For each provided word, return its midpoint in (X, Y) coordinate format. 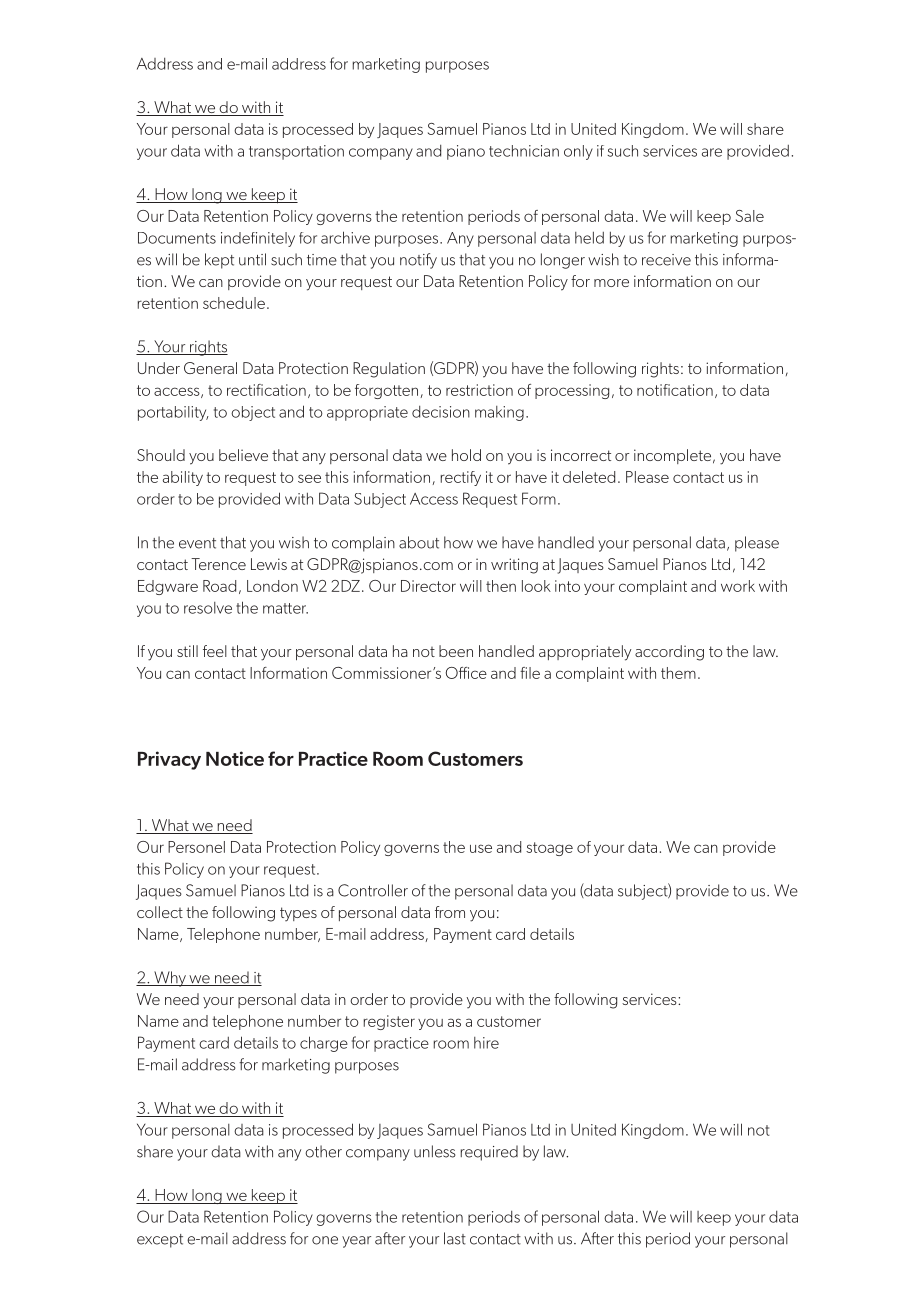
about (419, 542)
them (678, 673)
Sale (750, 216)
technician (524, 151)
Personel (196, 847)
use (481, 848)
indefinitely (258, 239)
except (160, 1241)
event (197, 543)
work (738, 586)
